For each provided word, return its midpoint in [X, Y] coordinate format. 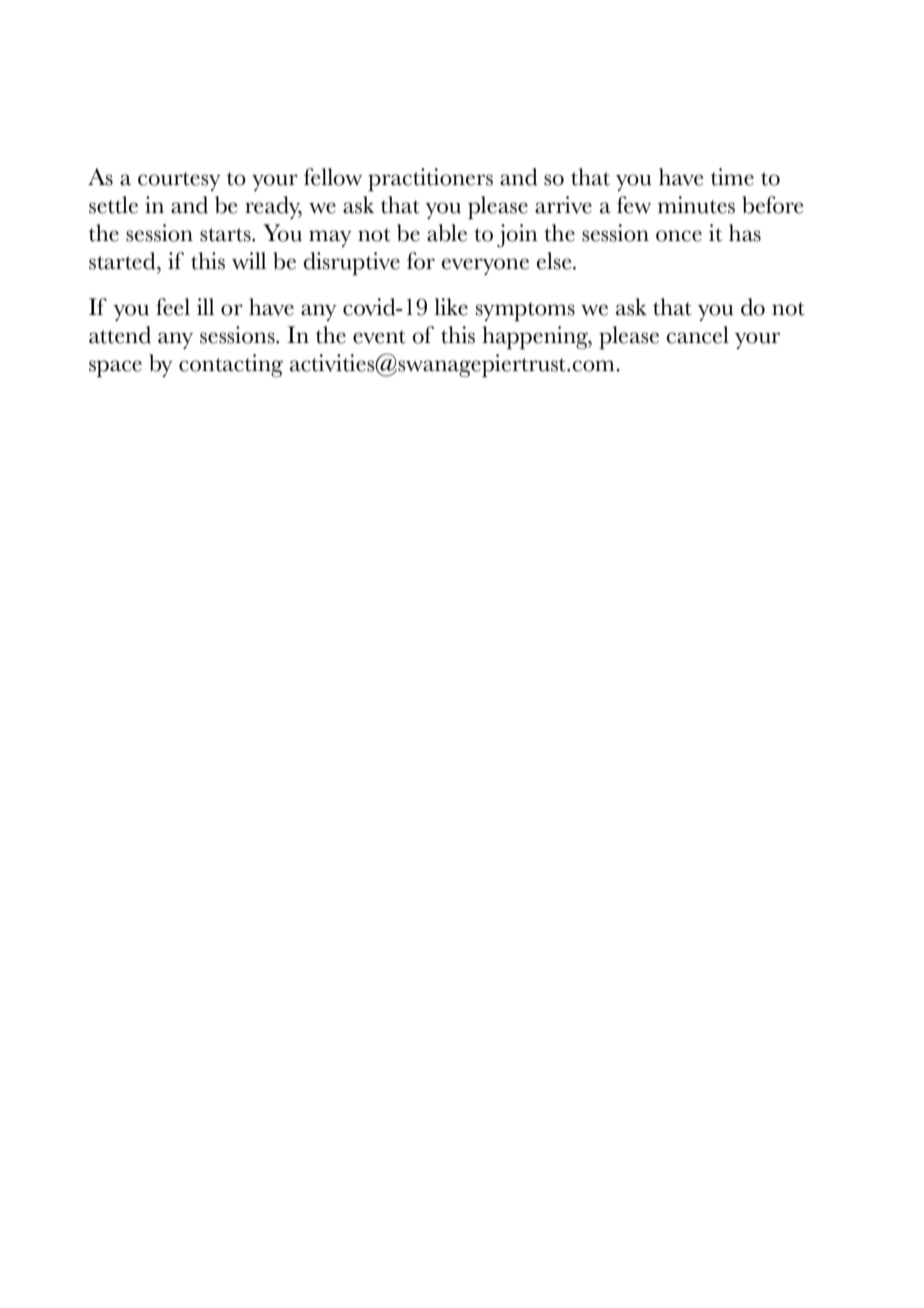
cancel [697, 335]
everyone [485, 266]
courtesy [179, 181]
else [555, 261]
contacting [231, 365]
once [679, 236]
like [451, 307]
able [447, 233]
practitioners [430, 179]
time [732, 177]
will [249, 261]
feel [173, 307]
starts [226, 235]
